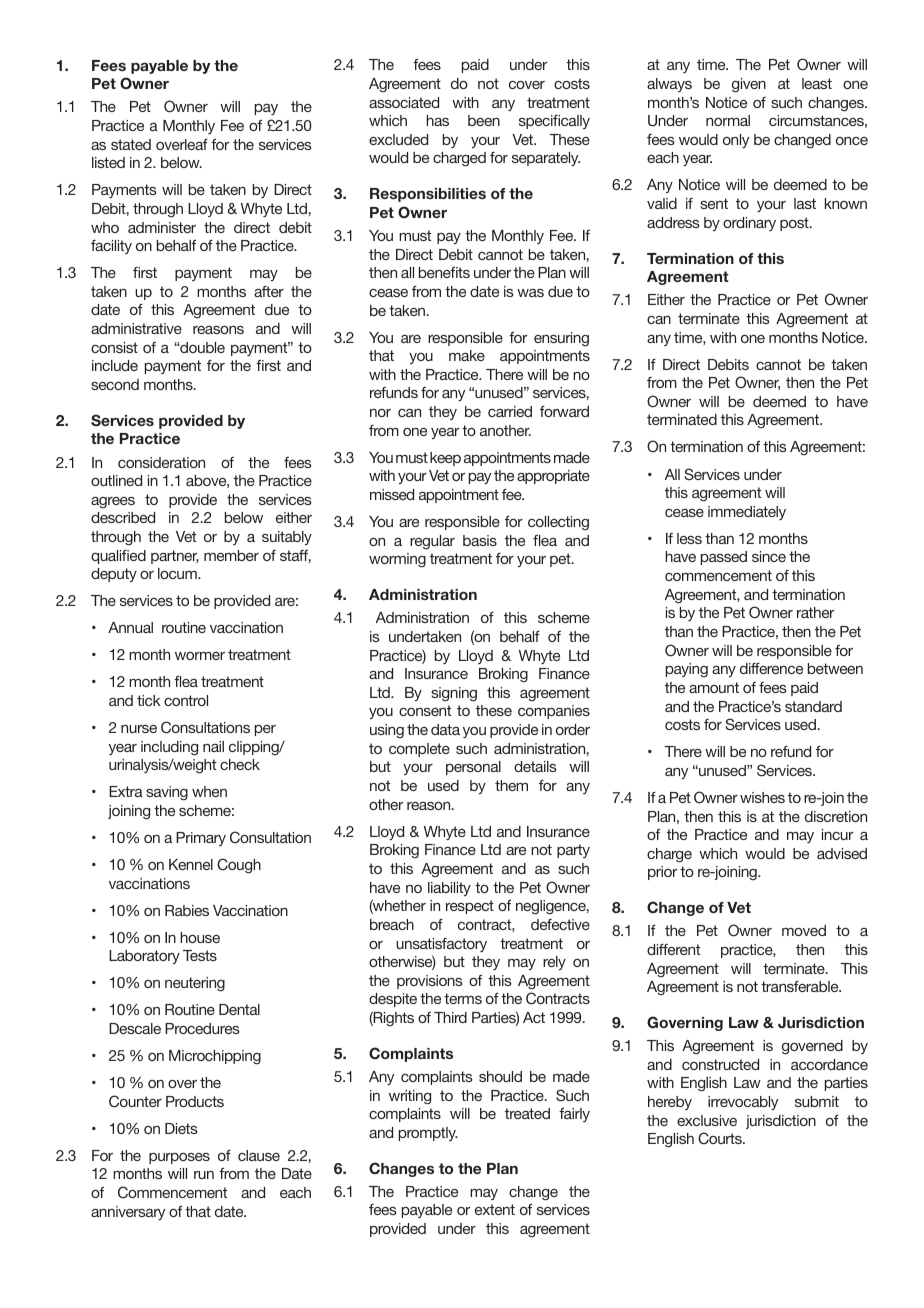 The width and height of the screenshot is (924, 1308). I want to click on Courts, so click(721, 1138).
